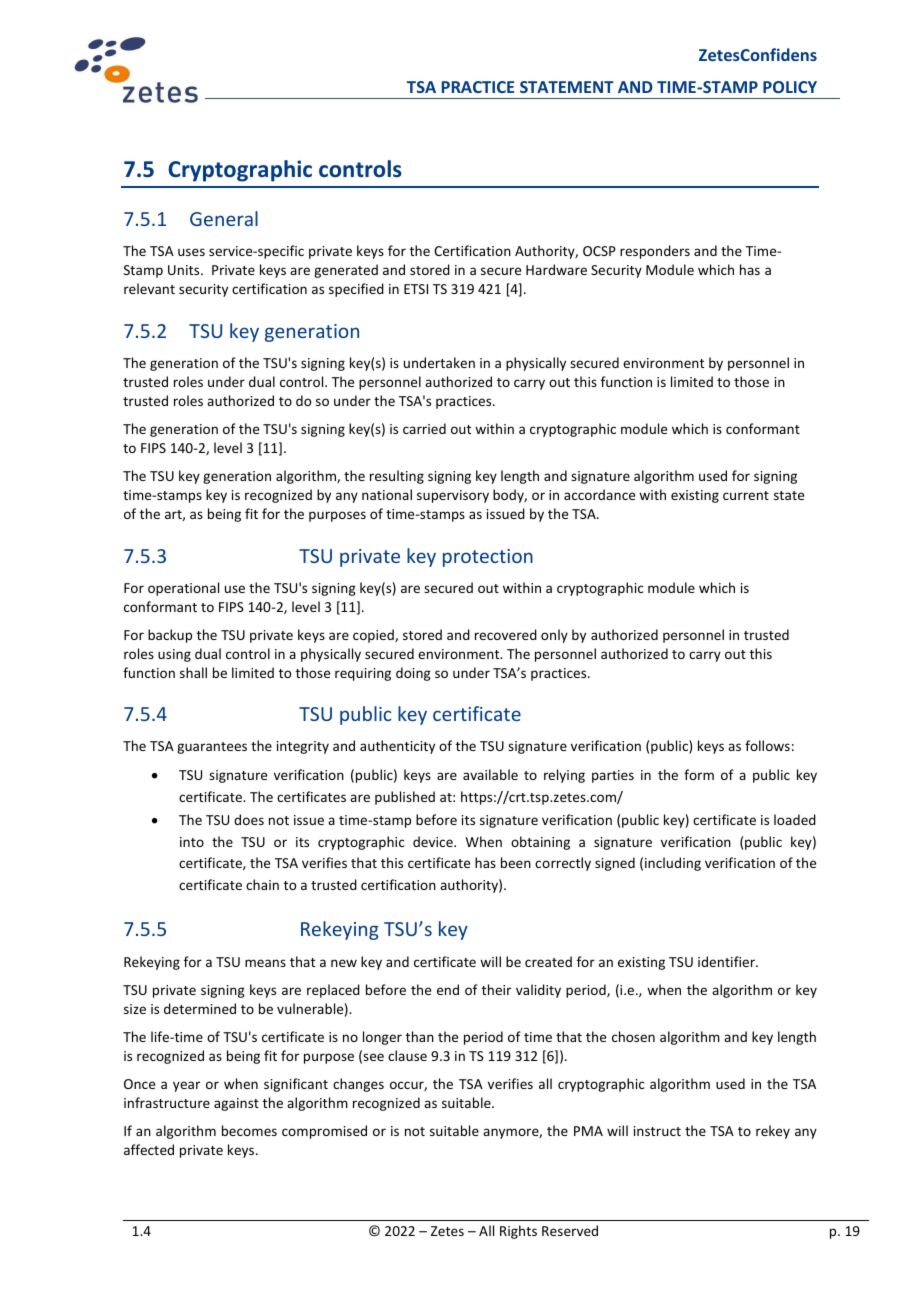 The height and width of the image is (1307, 924). What do you see at coordinates (727, 961) in the image?
I see `identifier` at bounding box center [727, 961].
